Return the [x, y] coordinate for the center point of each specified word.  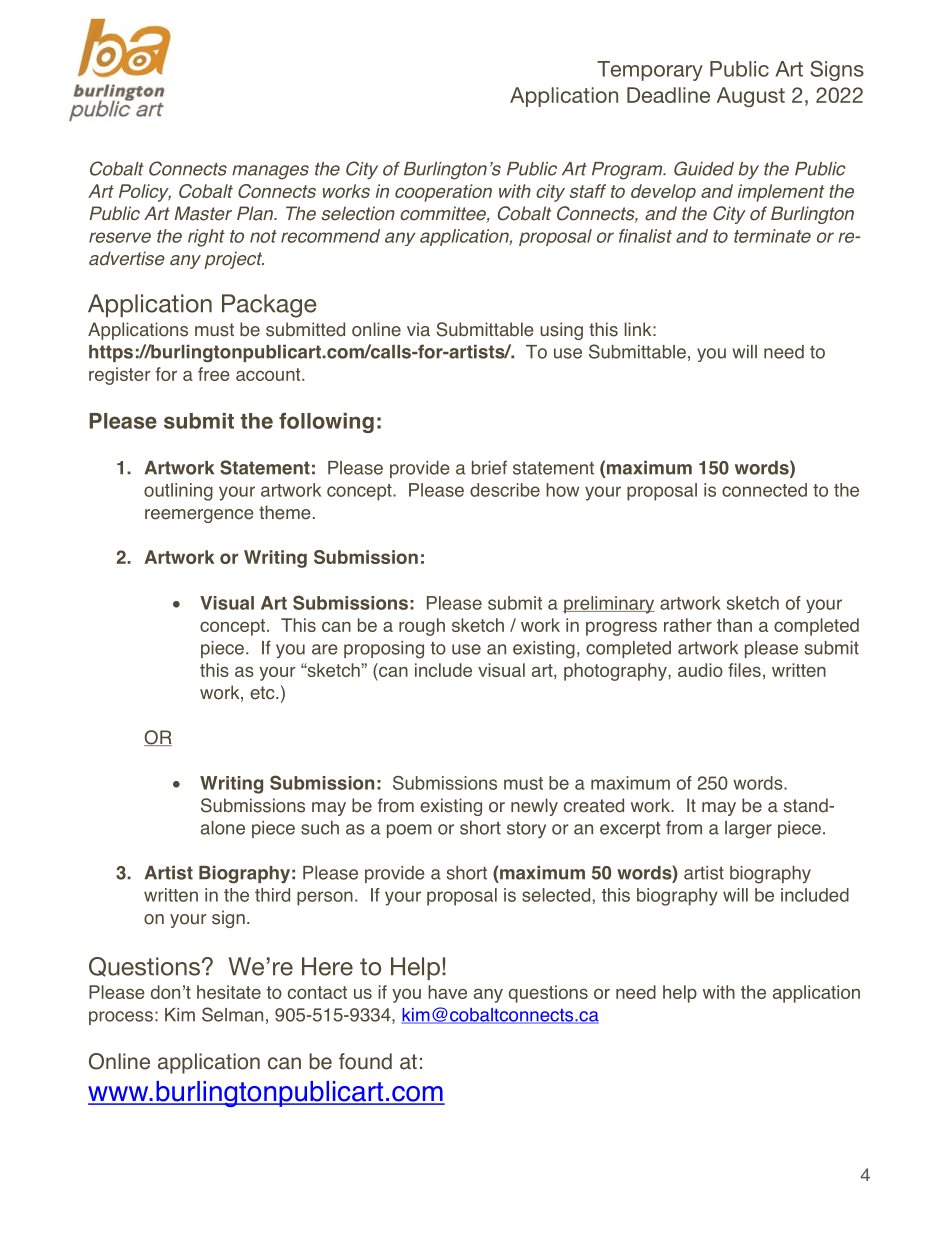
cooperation [443, 193]
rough [422, 627]
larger [748, 830]
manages [270, 172]
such [320, 828]
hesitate [229, 992]
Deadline [668, 95]
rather [688, 625]
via [418, 329]
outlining [178, 492]
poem [409, 831]
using [561, 331]
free [214, 374]
